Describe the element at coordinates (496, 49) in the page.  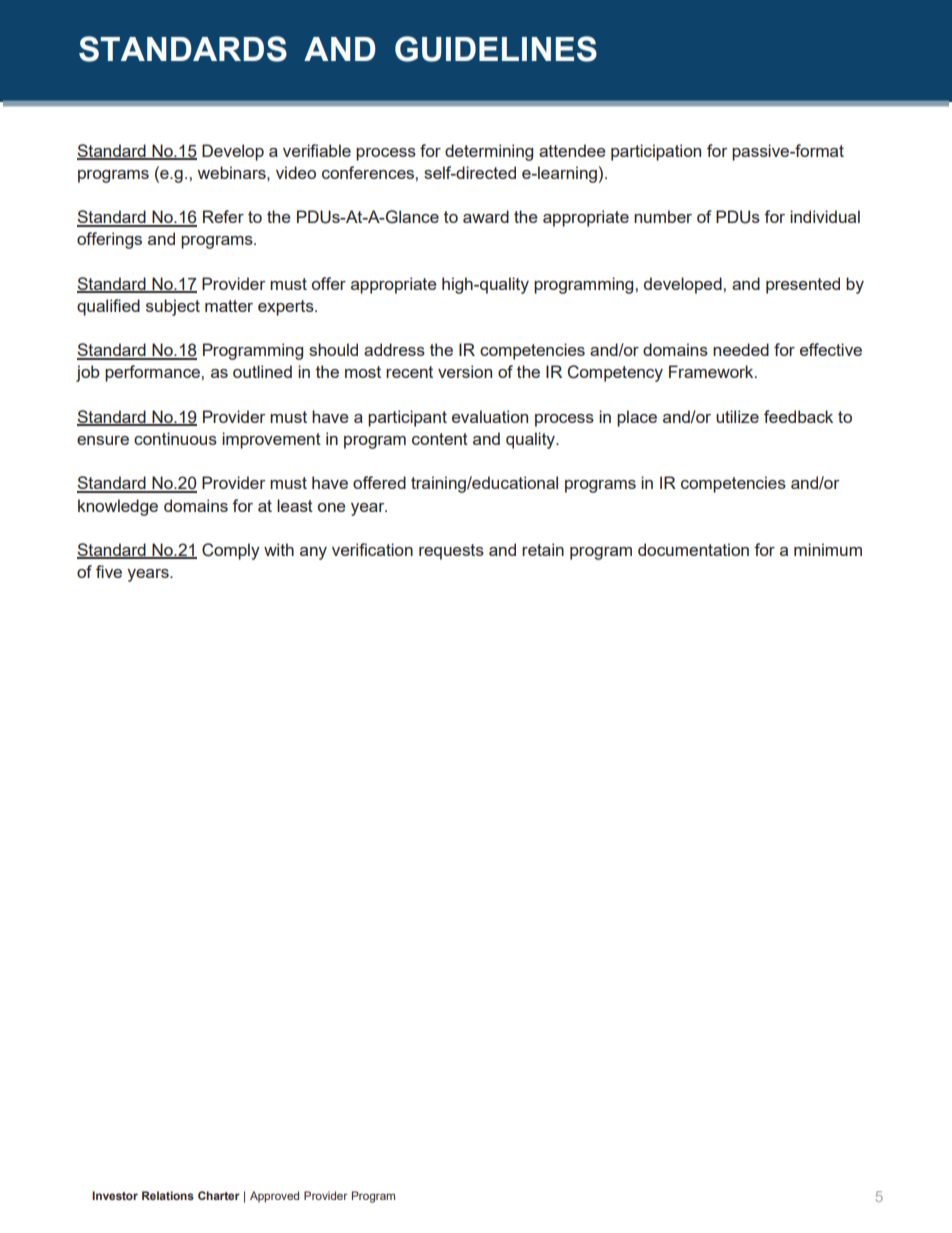
I see `GUIDELINES` at that location.
